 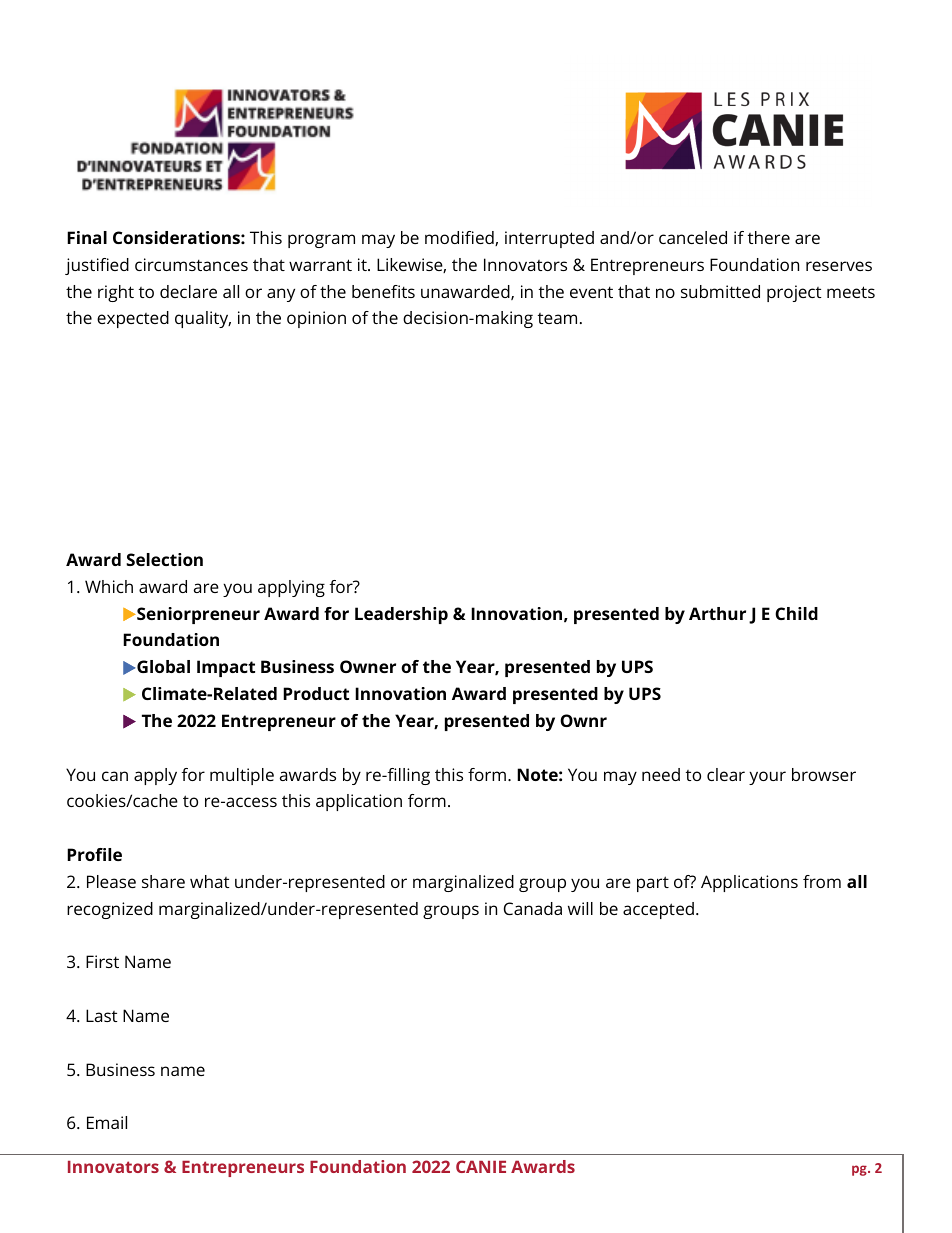 What do you see at coordinates (191, 264) in the screenshot?
I see `circumstances` at bounding box center [191, 264].
